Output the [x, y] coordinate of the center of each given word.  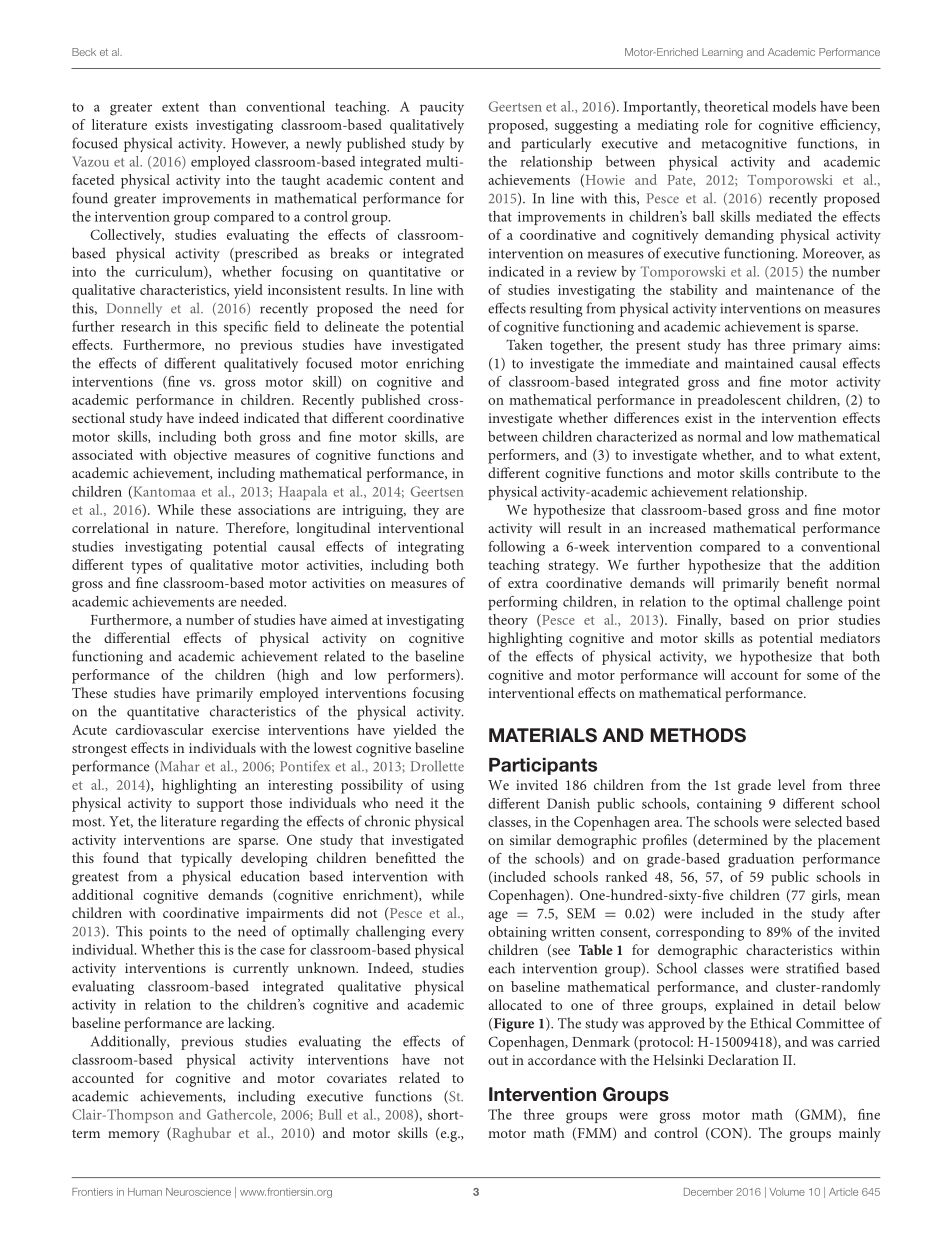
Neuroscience [198, 1192]
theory [508, 621]
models [794, 106]
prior [814, 622]
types [146, 567]
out [498, 1061]
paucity [442, 108]
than [222, 106]
